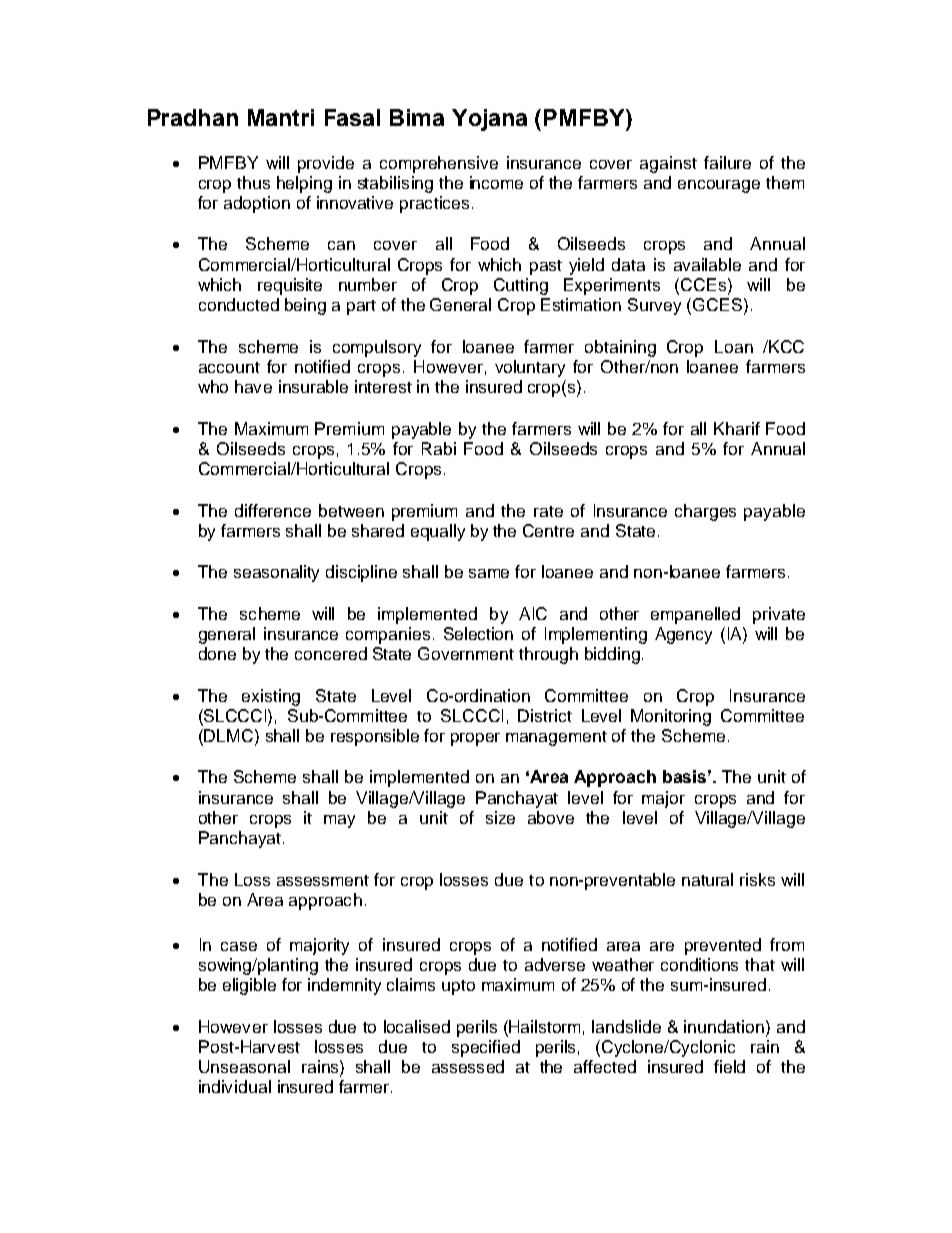  I want to click on have, so click(253, 386).
